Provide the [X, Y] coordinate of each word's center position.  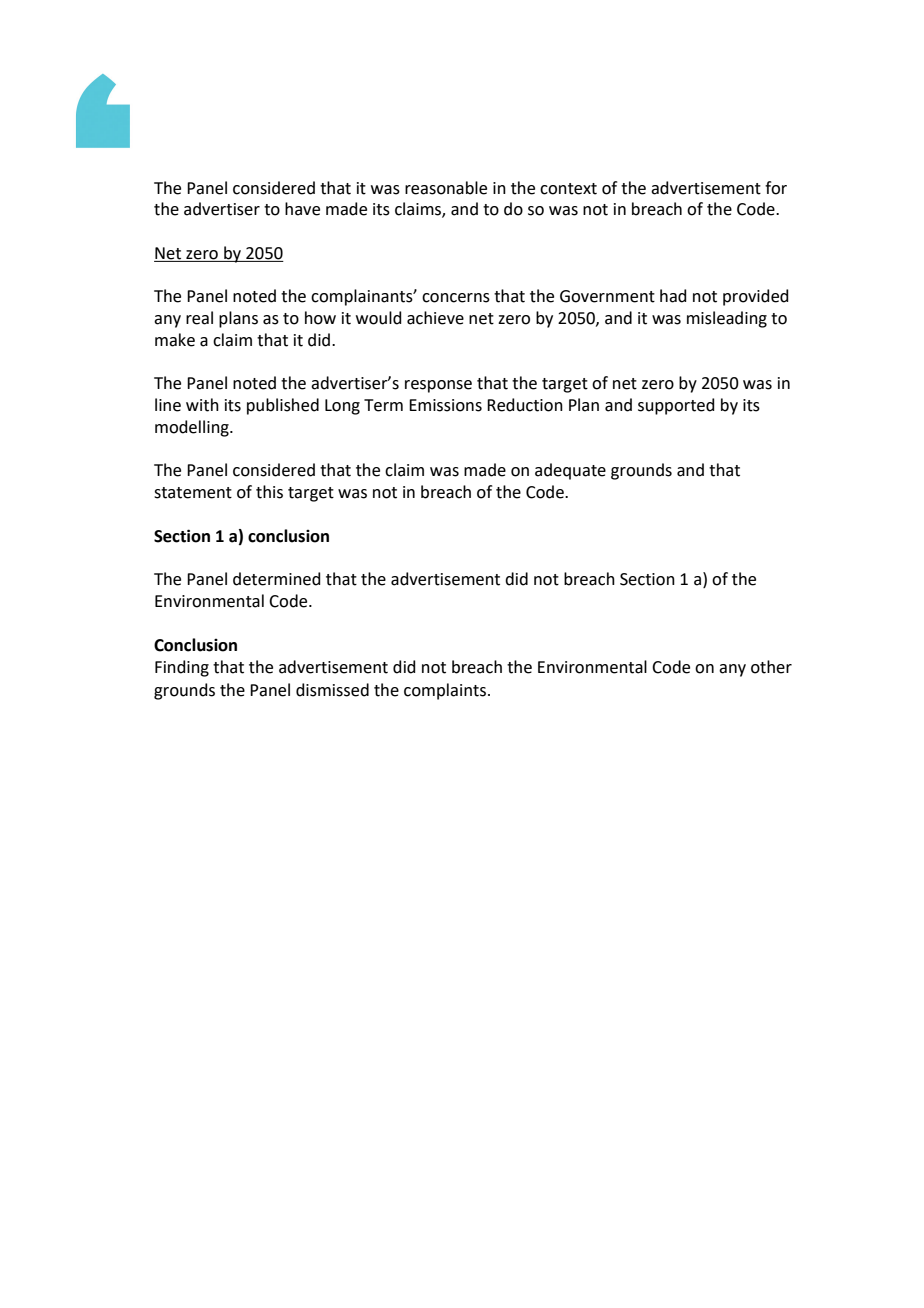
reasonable [446, 188]
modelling [193, 428]
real [199, 318]
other [771, 667]
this [269, 492]
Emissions [445, 405]
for [776, 188]
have [302, 209]
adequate [570, 471]
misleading [727, 319]
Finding [182, 668]
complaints [445, 691]
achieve [435, 318]
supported [676, 406]
